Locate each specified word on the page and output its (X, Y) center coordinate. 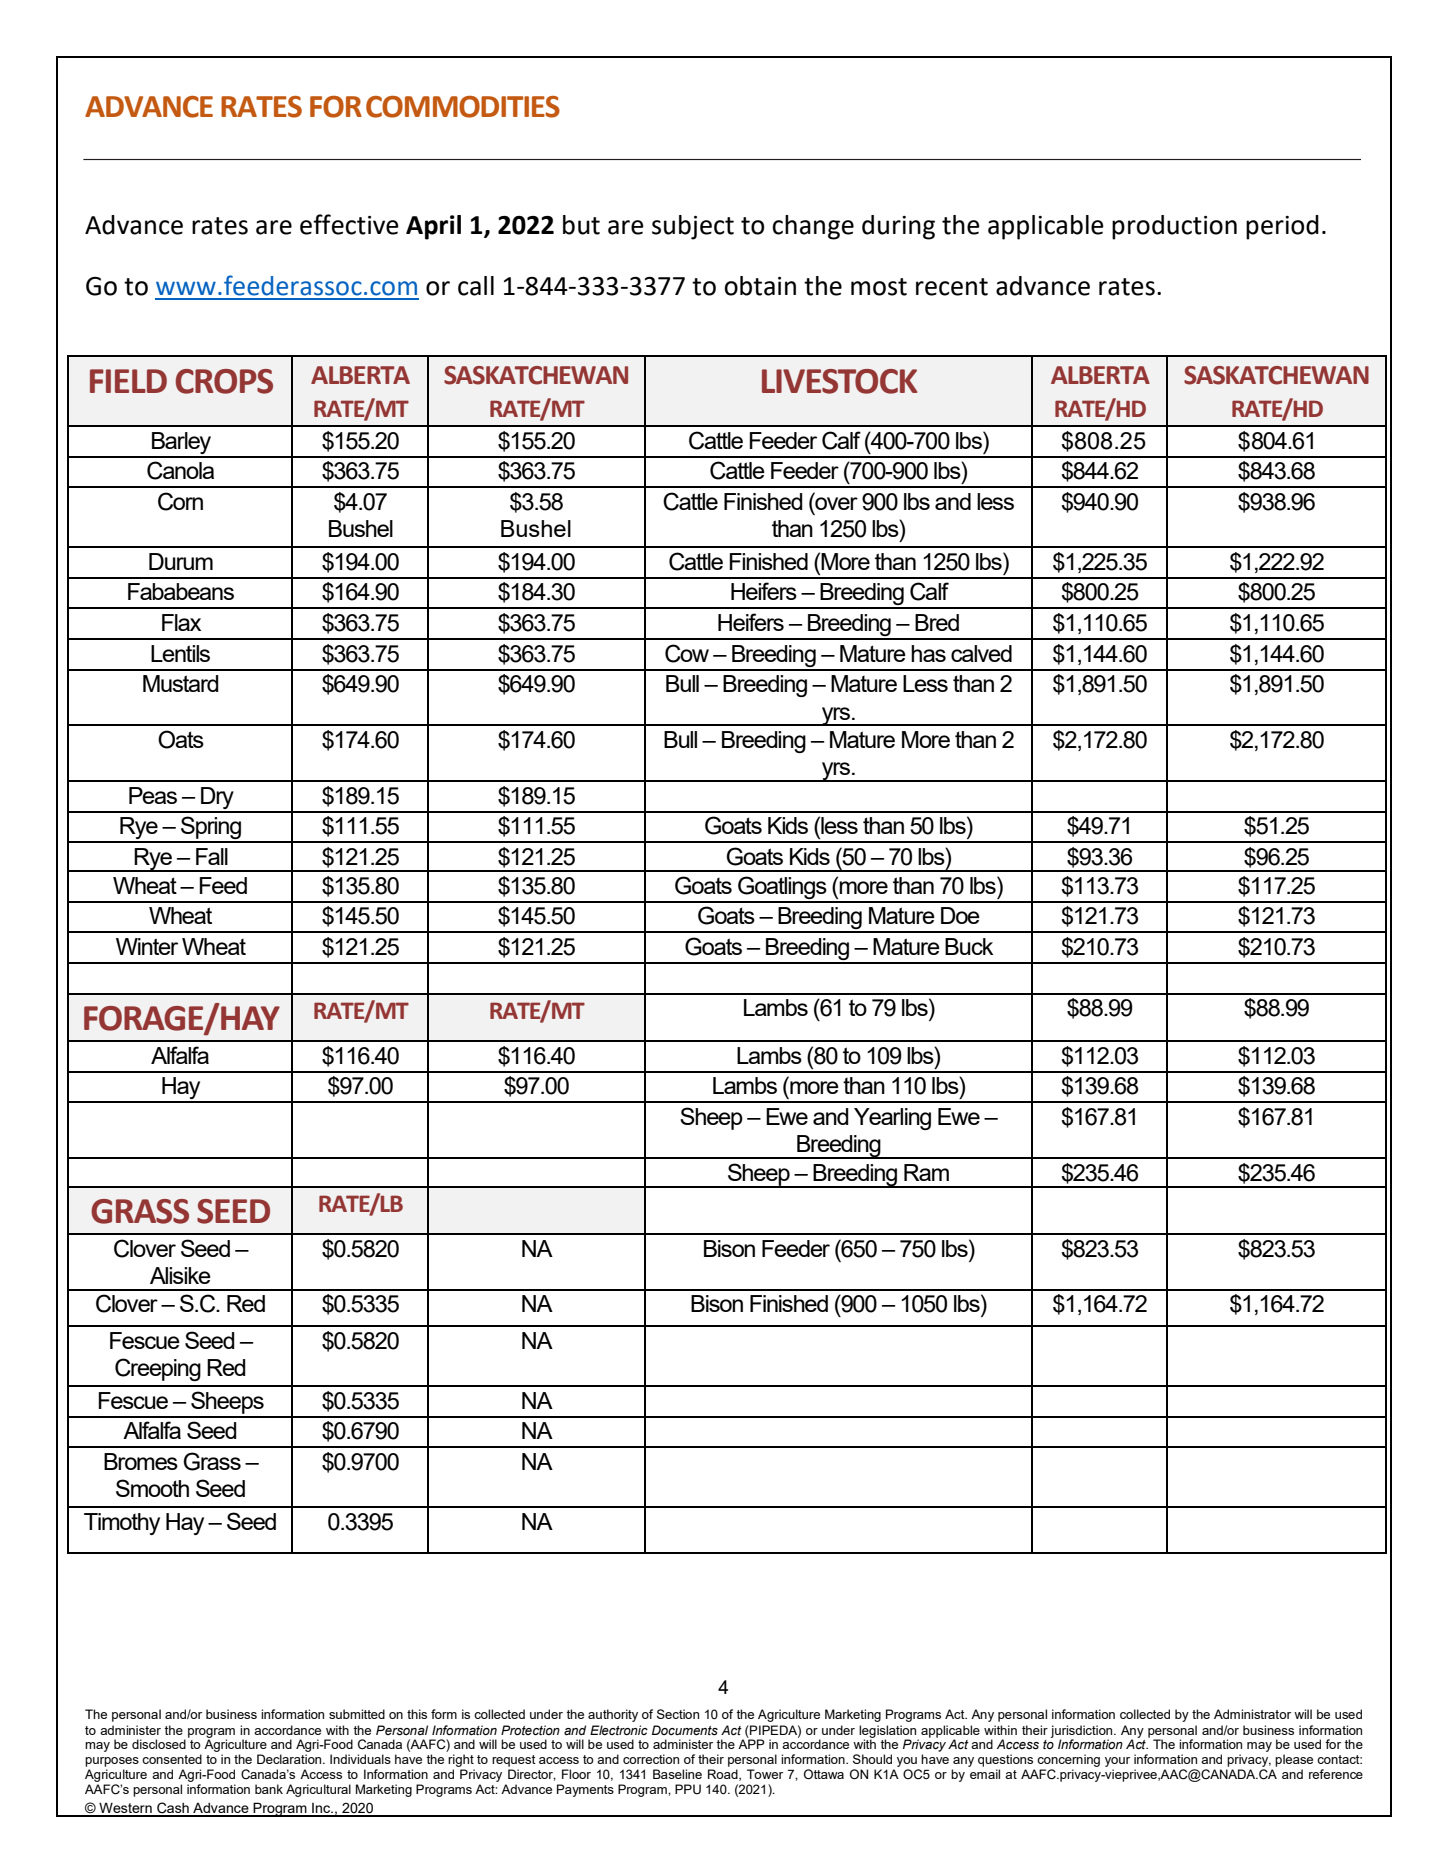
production (1174, 227)
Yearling (892, 1119)
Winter (147, 946)
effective (349, 224)
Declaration (290, 1759)
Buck (969, 946)
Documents (685, 1730)
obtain (760, 286)
